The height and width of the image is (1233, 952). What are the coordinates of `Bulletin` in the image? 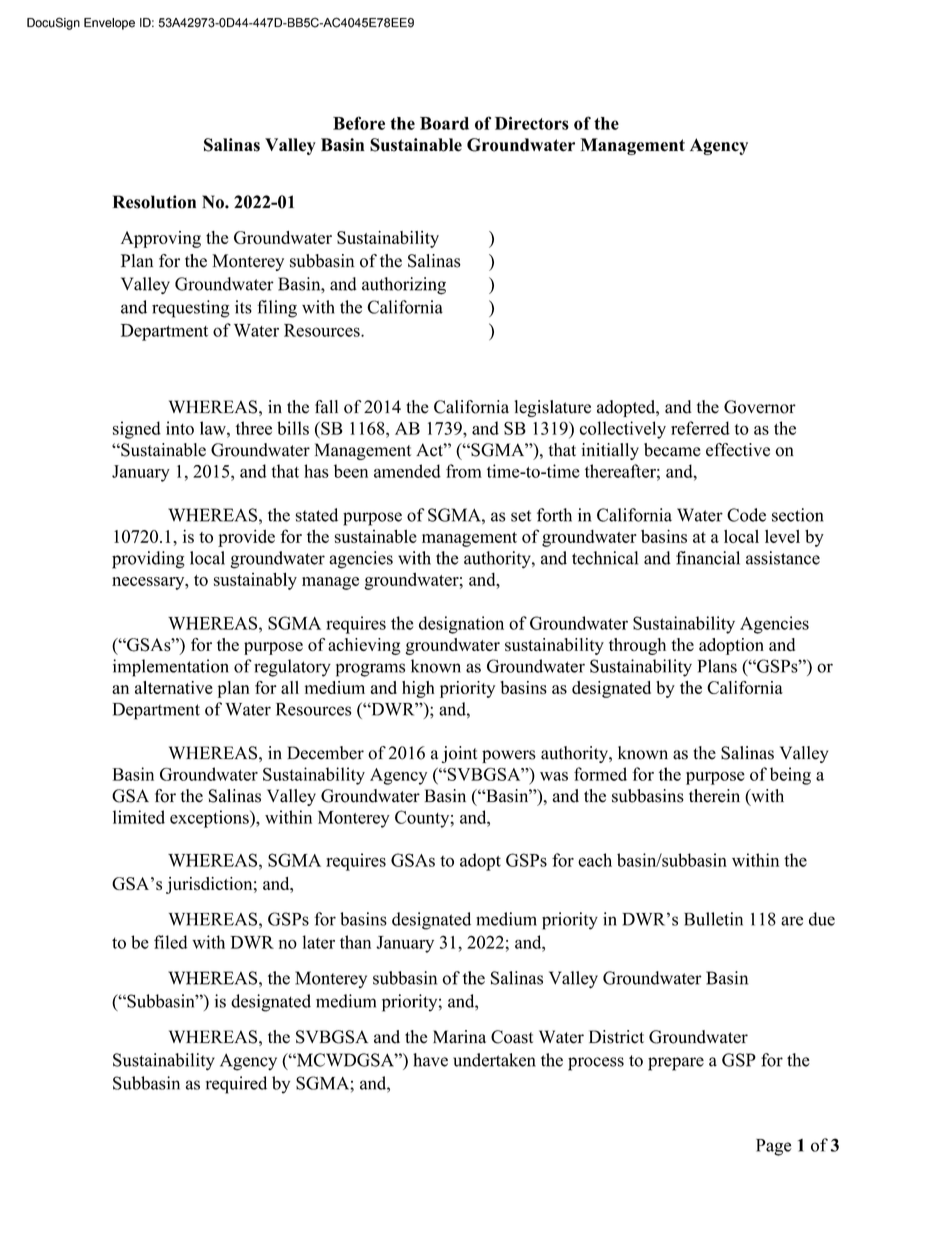 It's located at (713, 919).
